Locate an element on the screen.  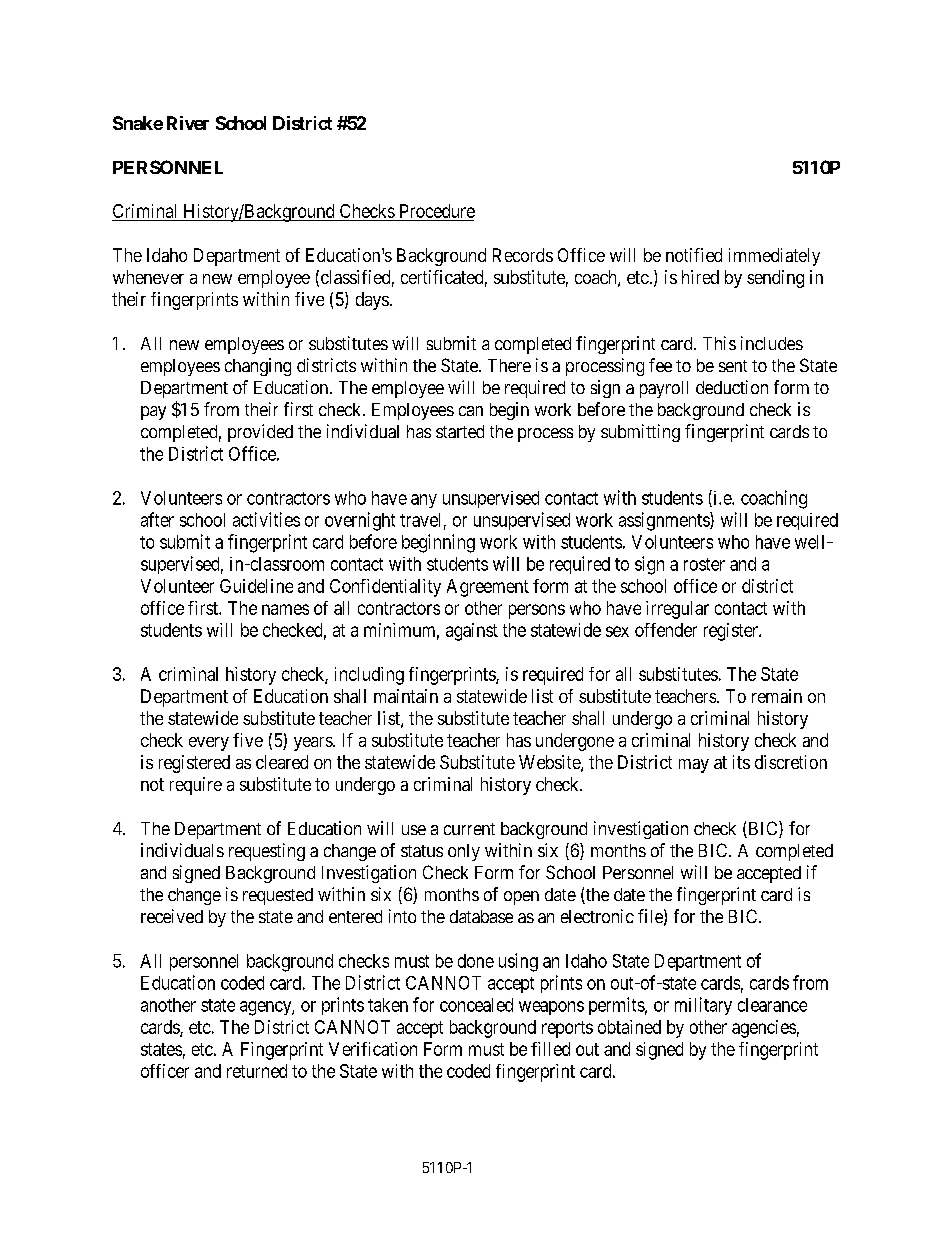
irregular is located at coordinates (677, 610).
